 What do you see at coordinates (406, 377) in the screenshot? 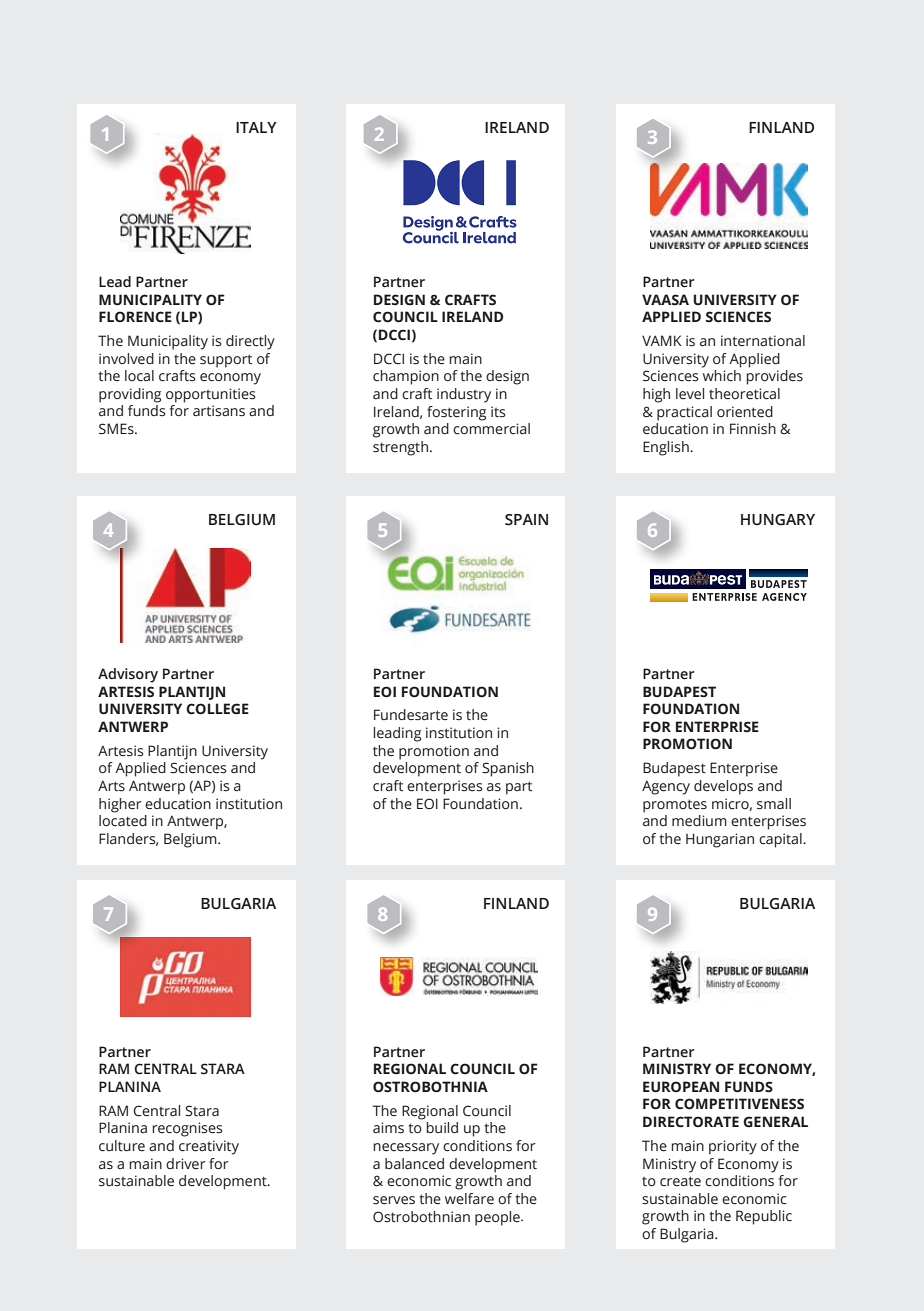
I see `champion` at bounding box center [406, 377].
